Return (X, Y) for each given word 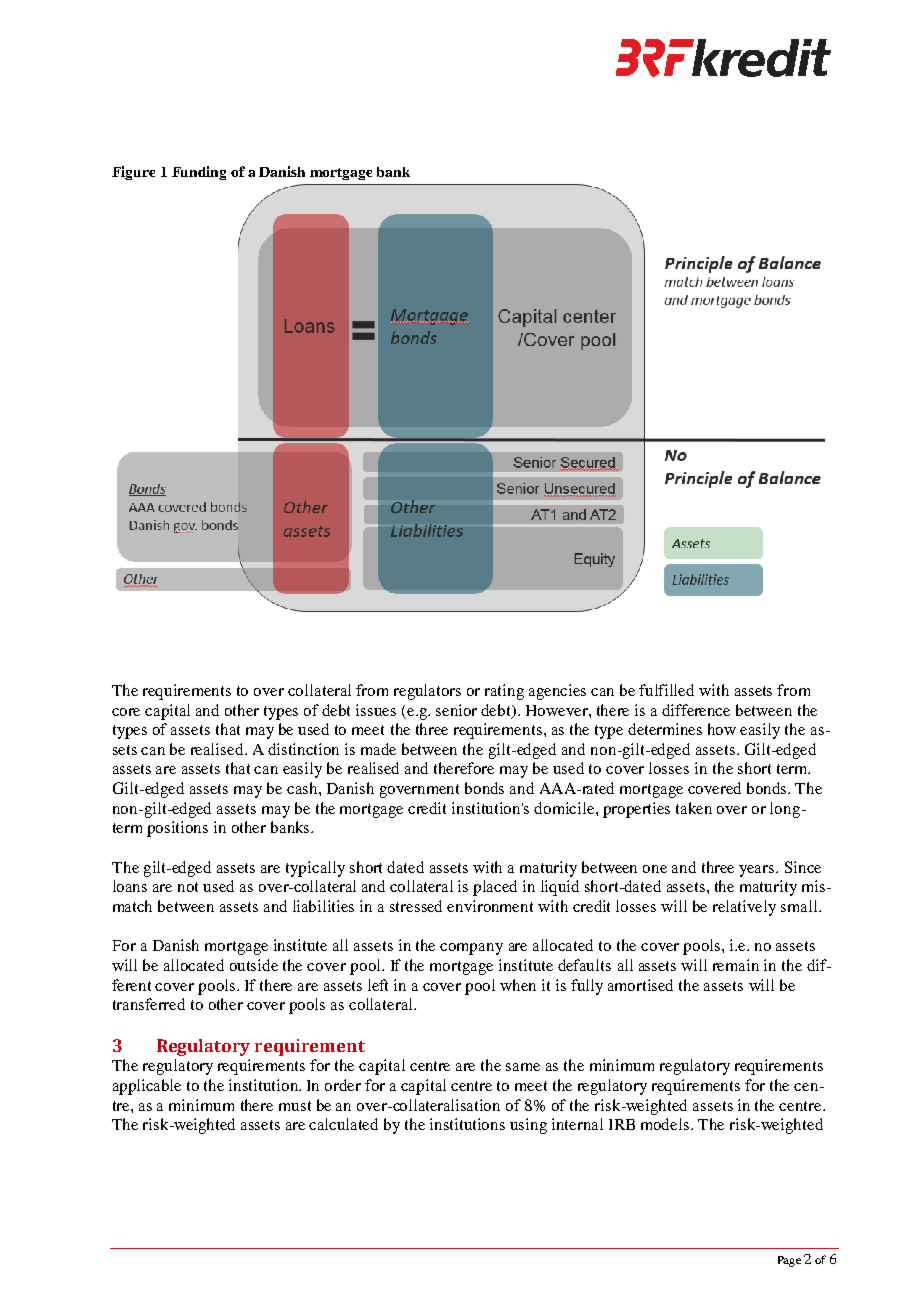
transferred (149, 1004)
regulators (427, 692)
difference (696, 710)
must (295, 1106)
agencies (557, 692)
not (188, 887)
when (518, 985)
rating (504, 692)
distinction (303, 749)
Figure (133, 173)
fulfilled (666, 690)
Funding (199, 173)
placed (495, 888)
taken (694, 808)
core (126, 712)
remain (736, 965)
